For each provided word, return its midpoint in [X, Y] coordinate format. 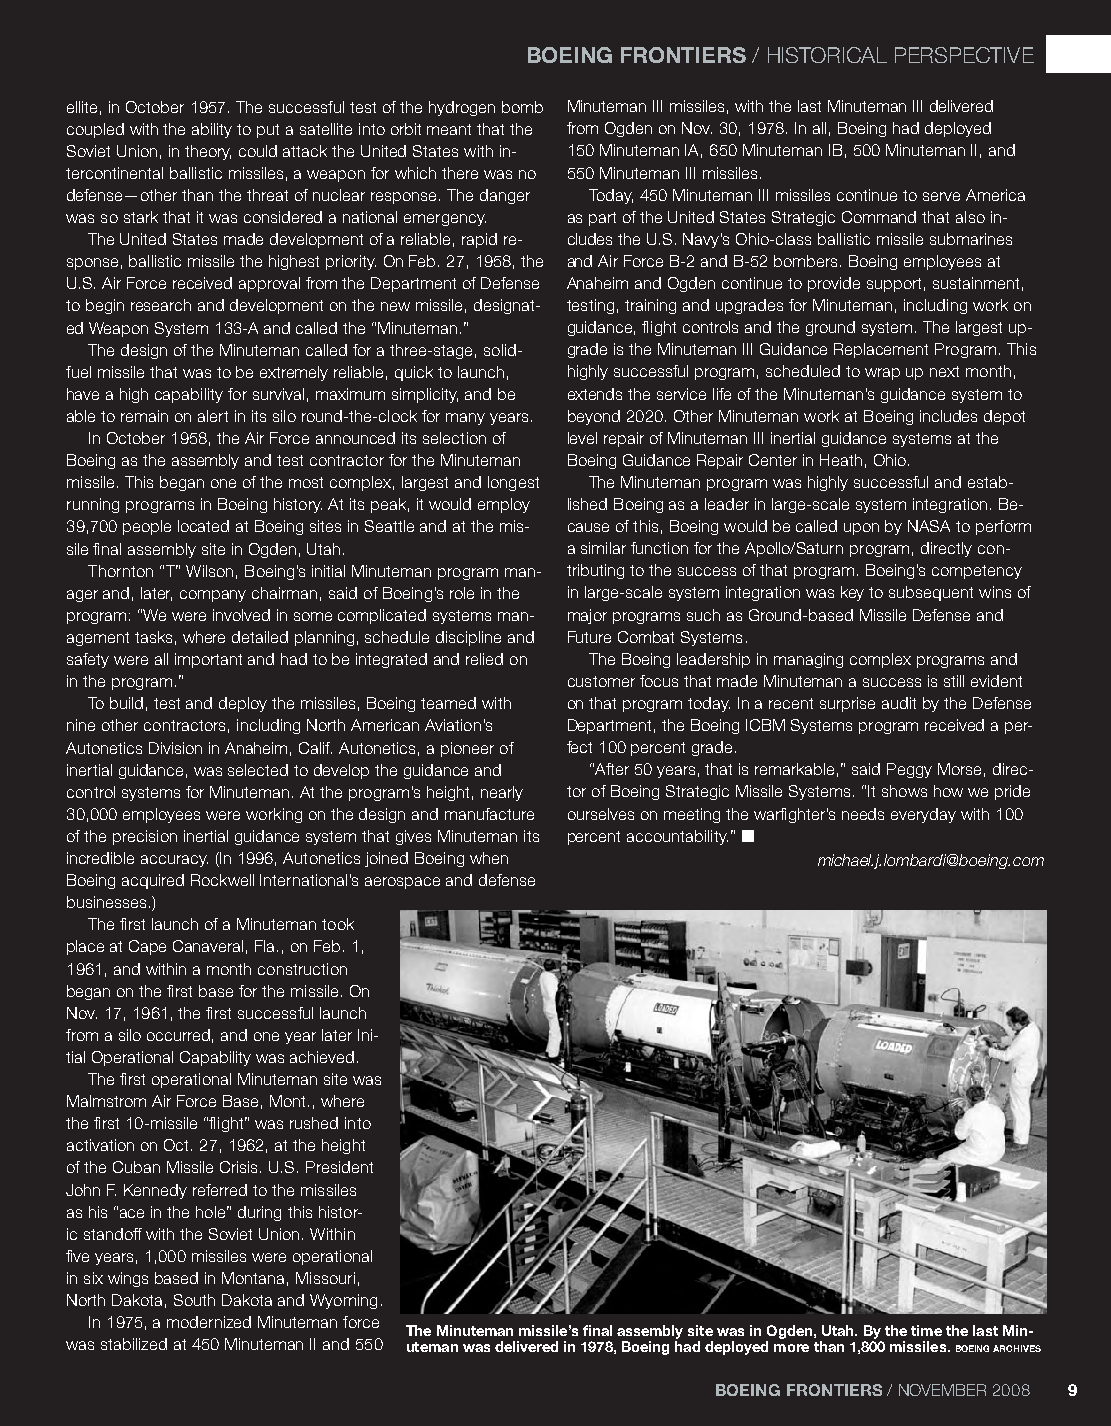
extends [595, 394]
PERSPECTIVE [964, 55]
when [489, 858]
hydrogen [462, 108]
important [208, 660]
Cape [147, 947]
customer [601, 681]
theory [208, 152]
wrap [882, 374]
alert [213, 416]
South [194, 1300]
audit [899, 703]
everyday [923, 815]
